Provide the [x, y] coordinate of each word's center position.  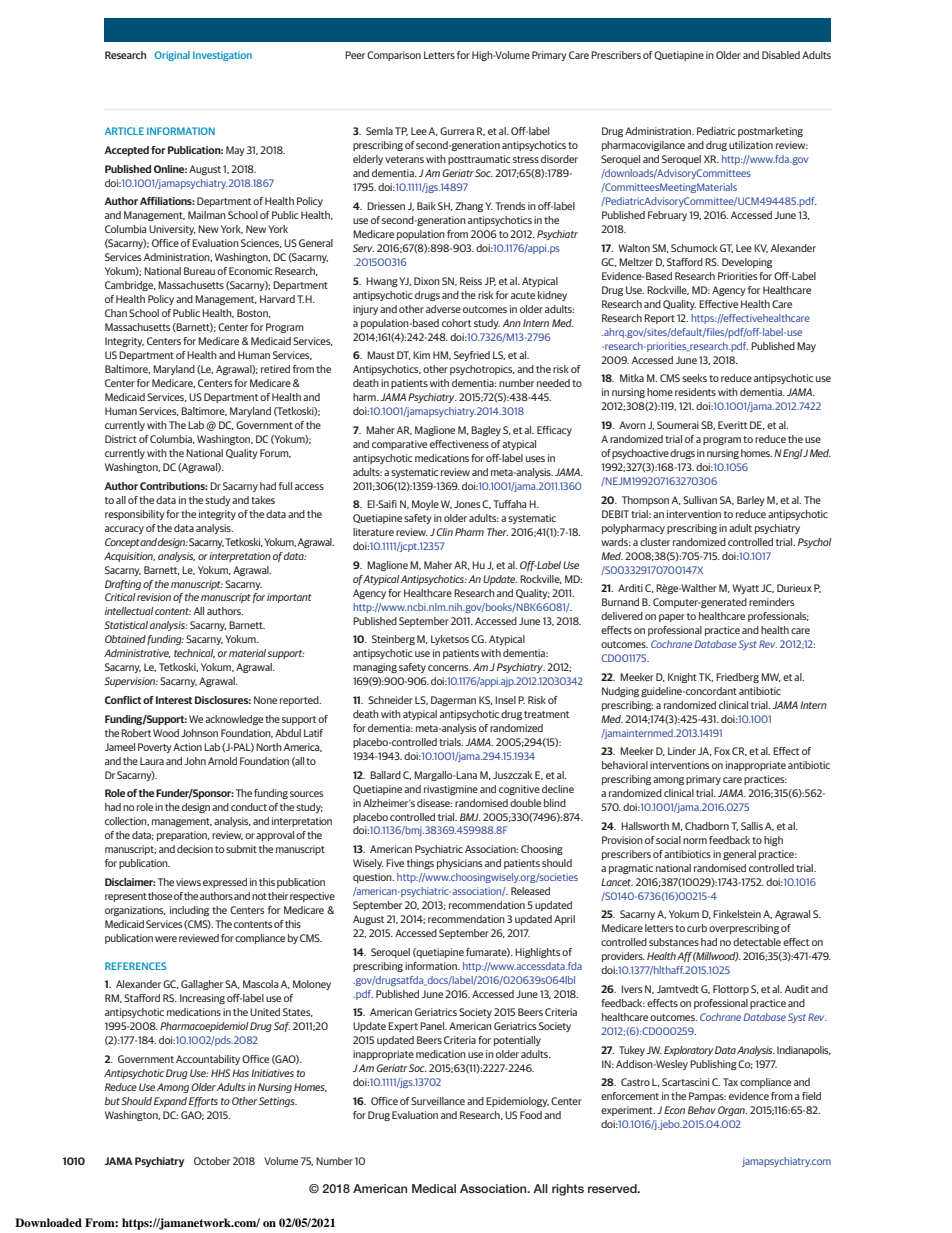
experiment [628, 1111]
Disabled [781, 55]
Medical [434, 1188]
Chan [116, 313]
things [420, 864]
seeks [694, 378]
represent [126, 897]
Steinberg [393, 640]
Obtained [125, 639]
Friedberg [737, 678]
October [212, 1161]
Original [172, 56]
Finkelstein [737, 914]
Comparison [394, 56]
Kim [421, 355]
